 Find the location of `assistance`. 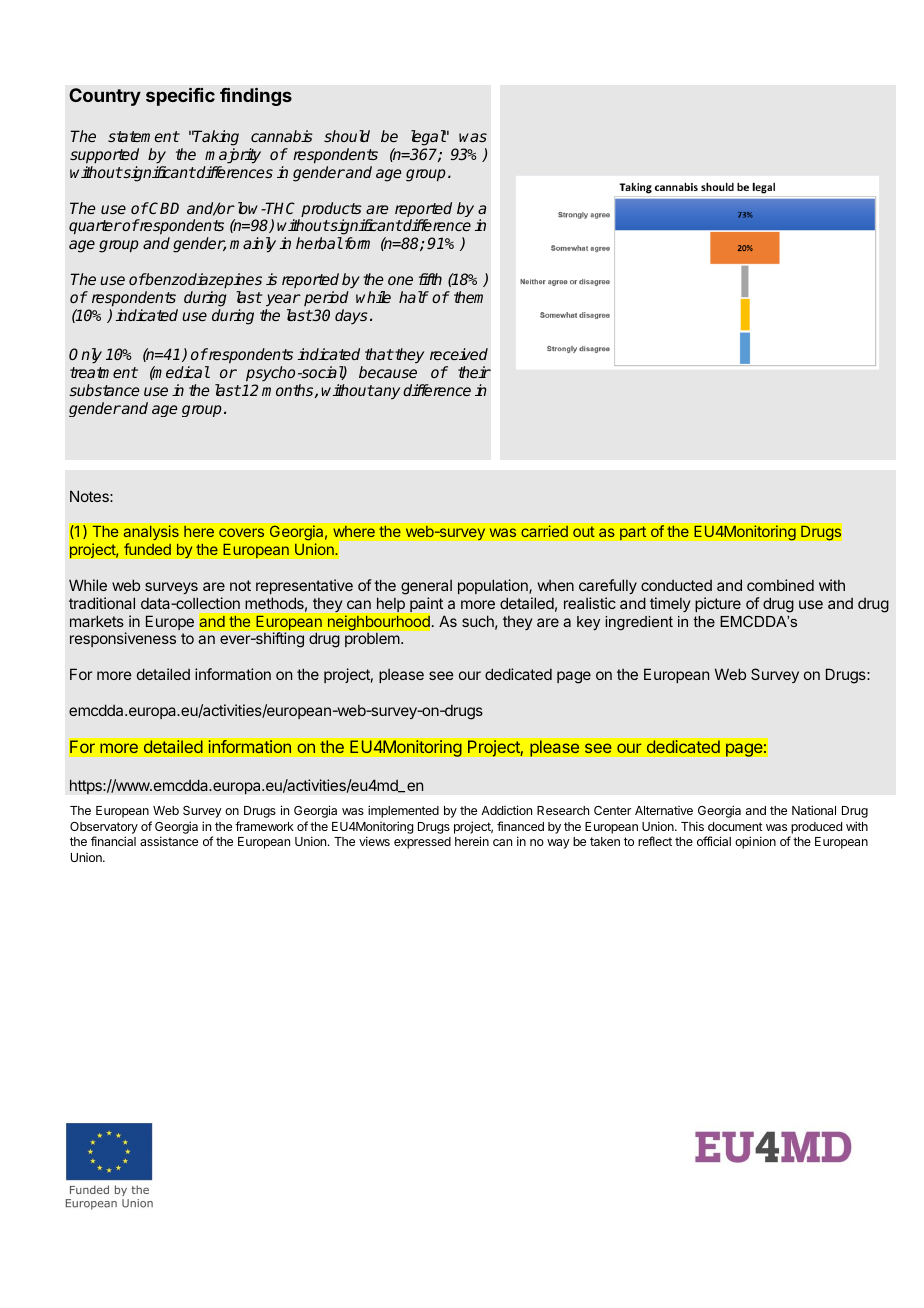

assistance is located at coordinates (169, 841).
